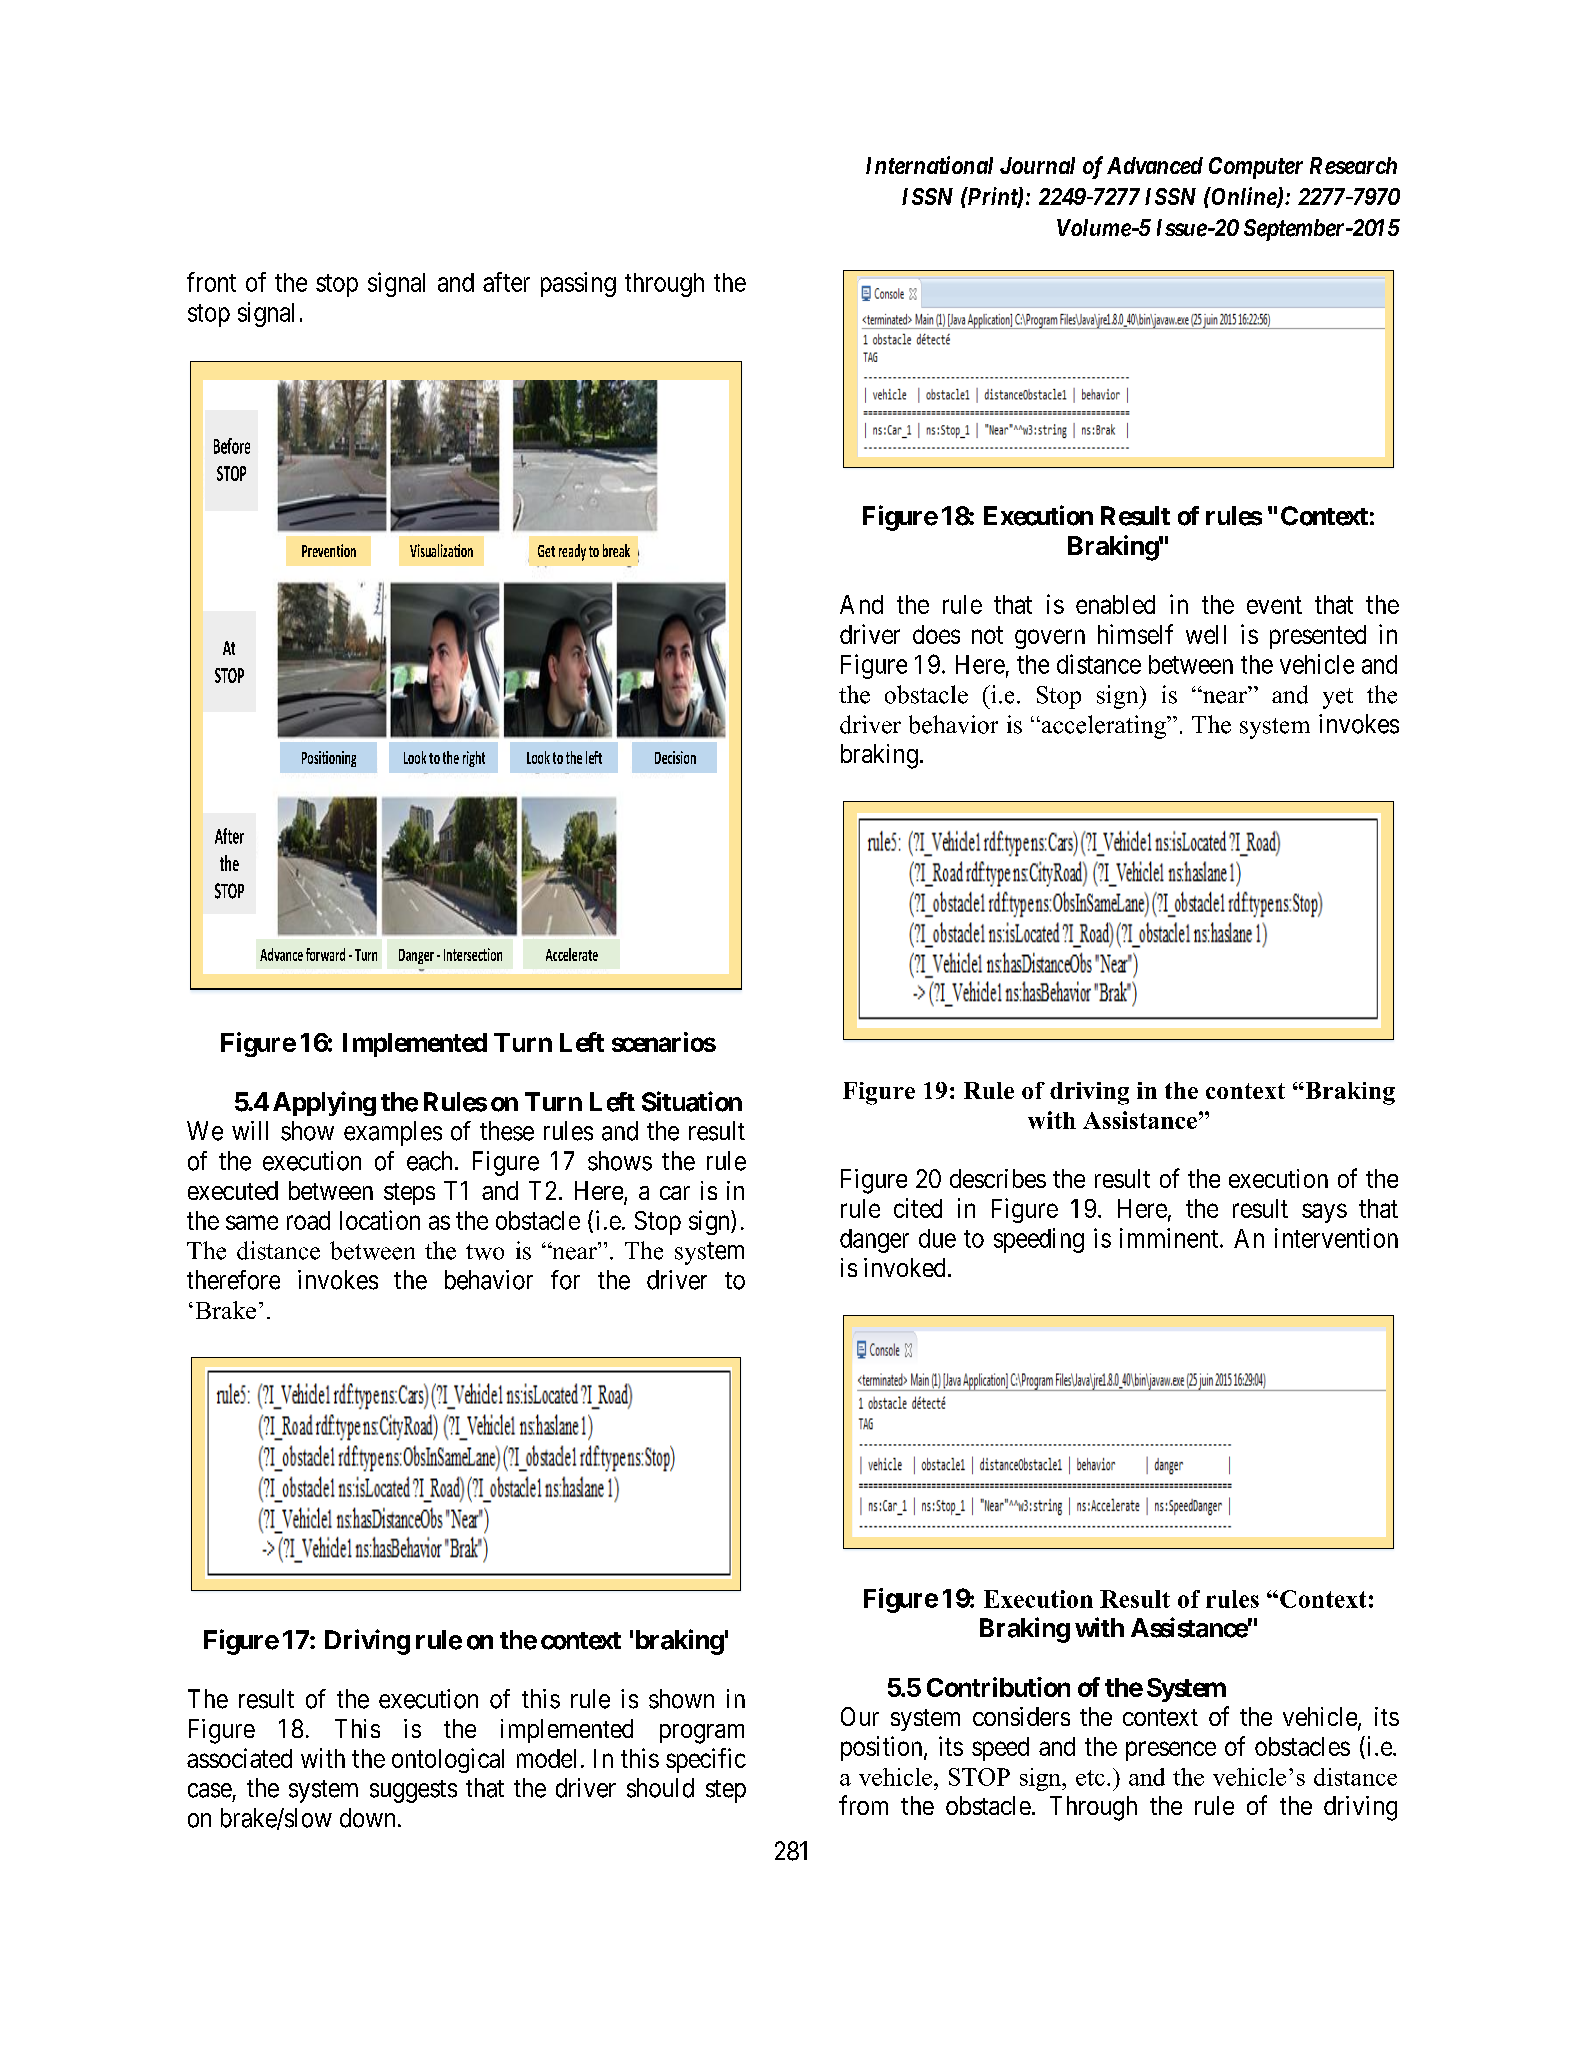 The image size is (1585, 2051). I want to click on specific, so click(706, 1760).
